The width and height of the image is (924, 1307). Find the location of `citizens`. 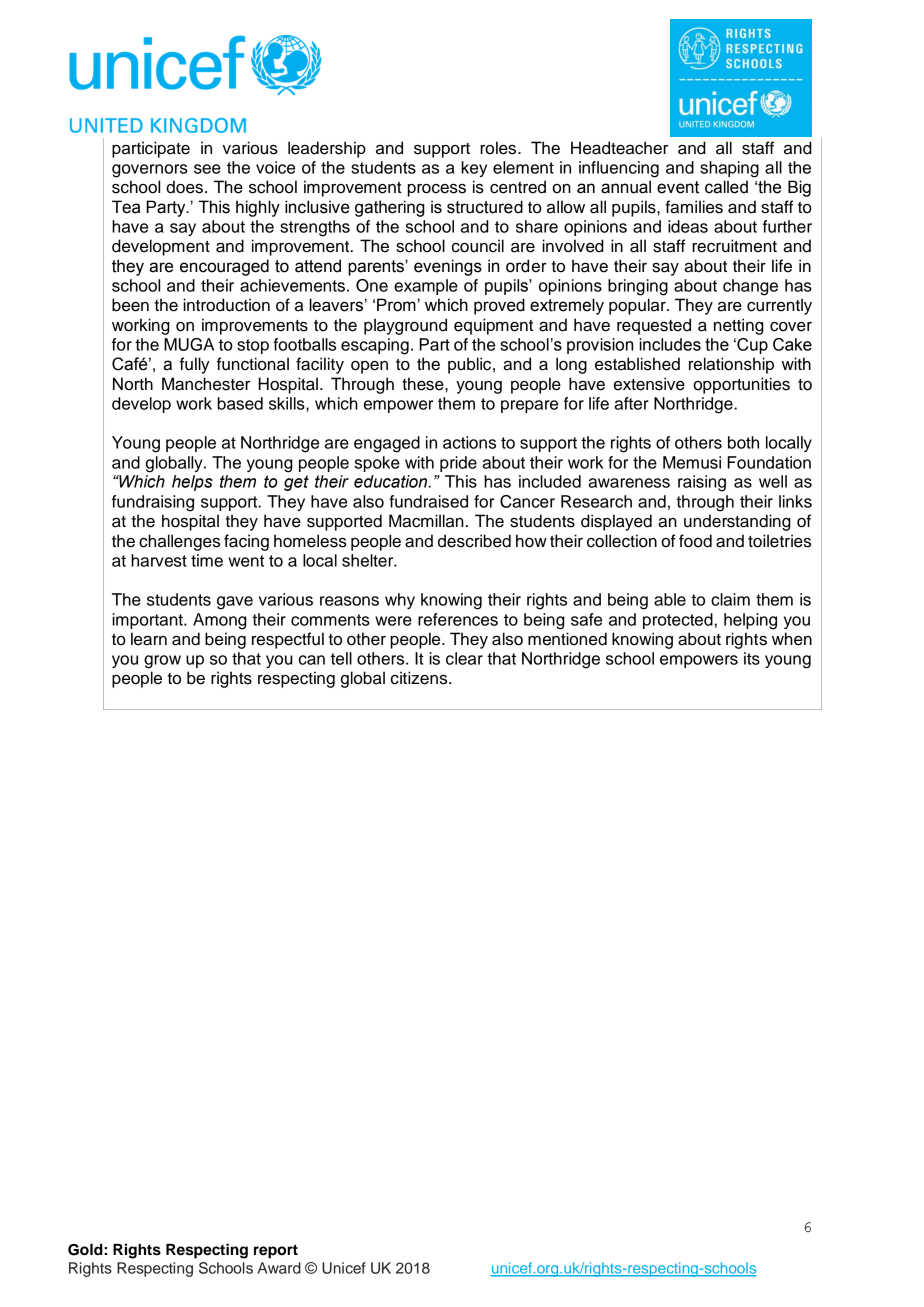

citizens is located at coordinates (420, 678).
